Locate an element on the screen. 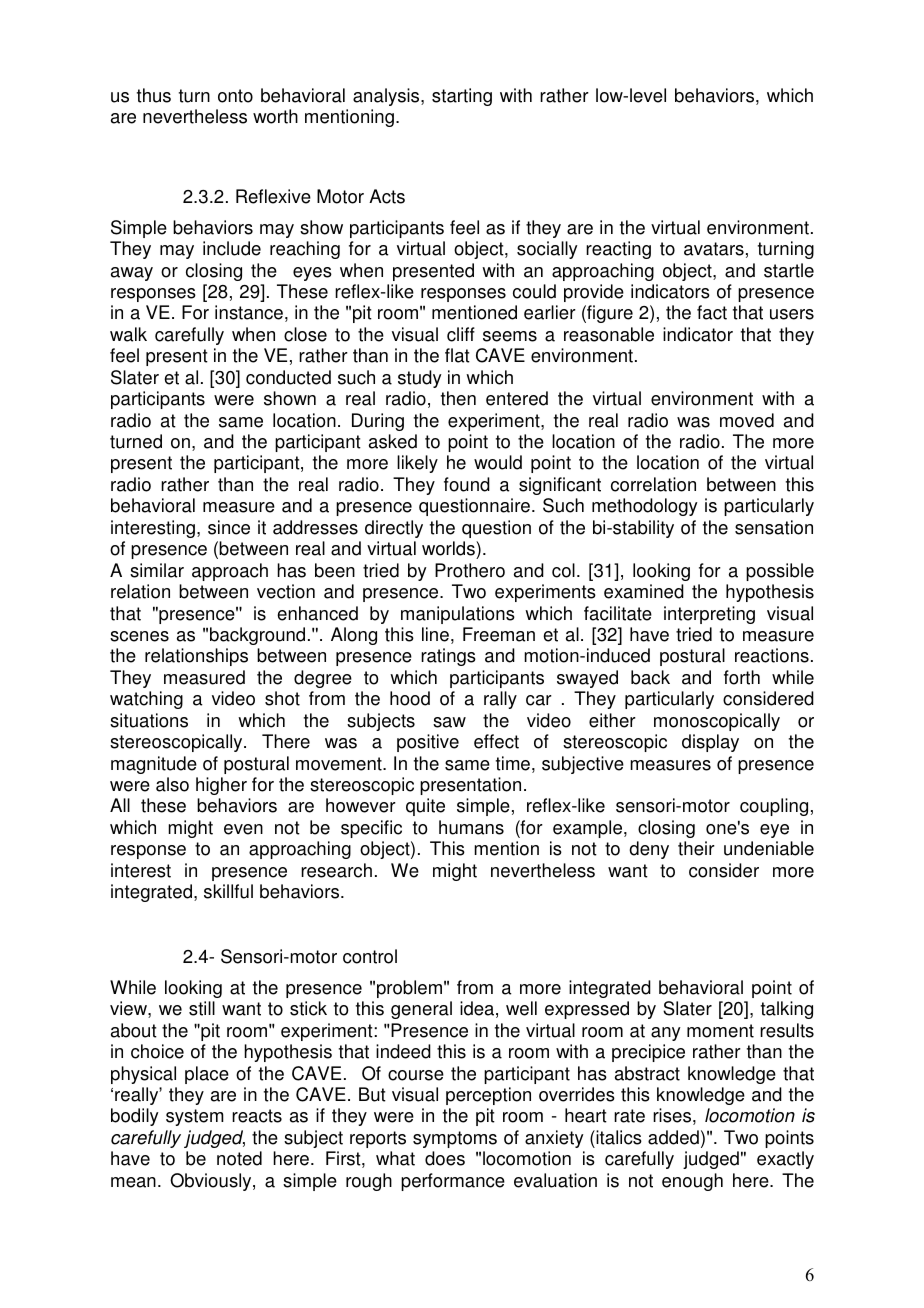  ratings is located at coordinates (448, 657).
